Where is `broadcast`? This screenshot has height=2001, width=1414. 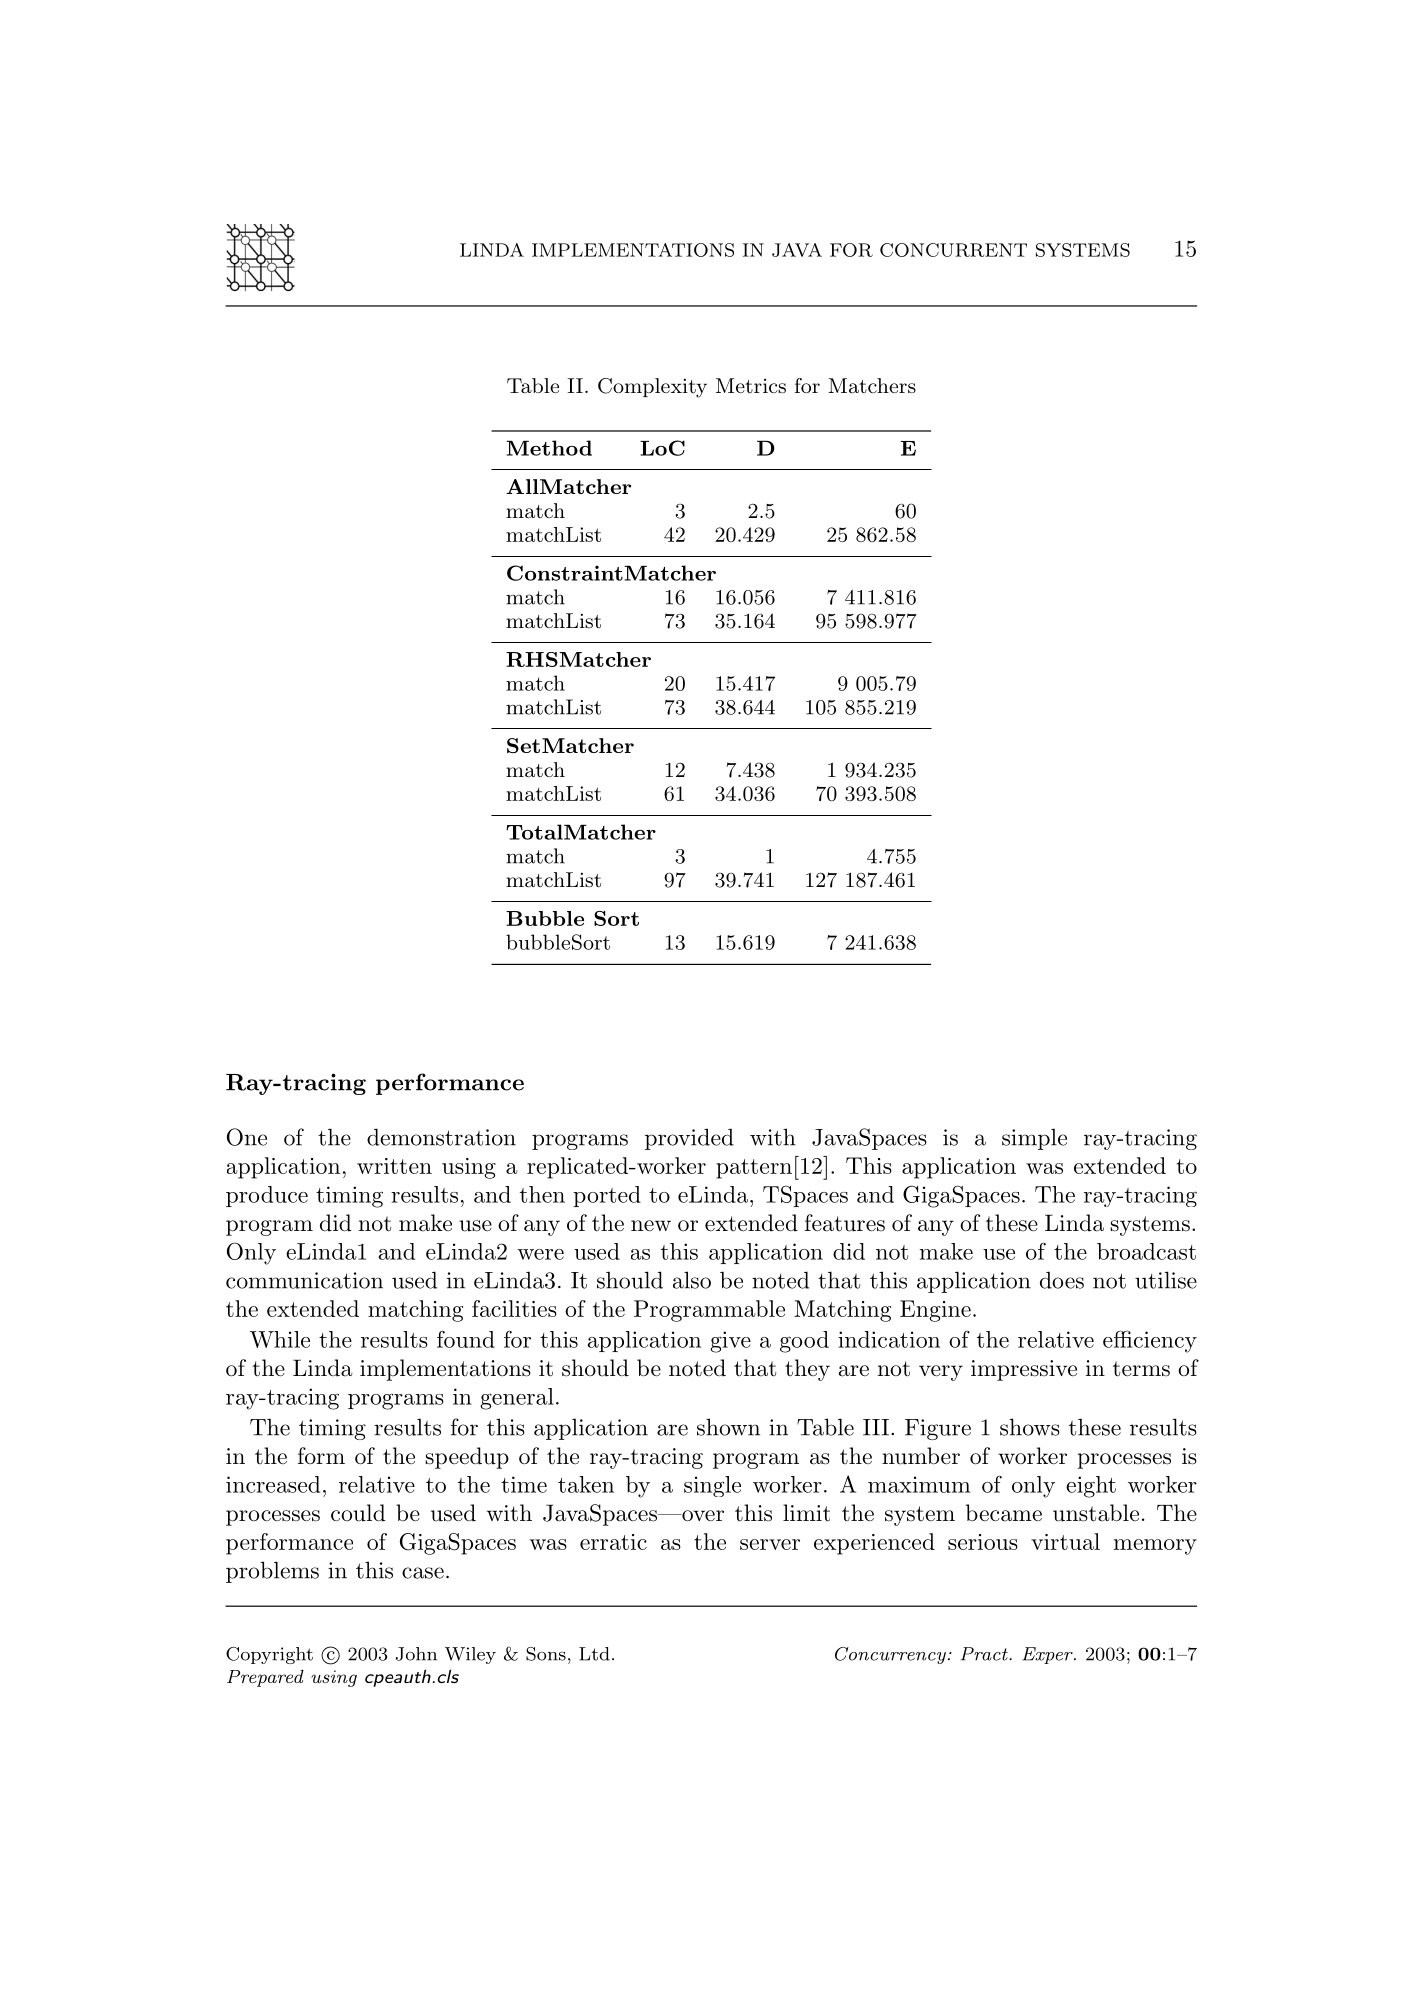 broadcast is located at coordinates (1146, 1251).
